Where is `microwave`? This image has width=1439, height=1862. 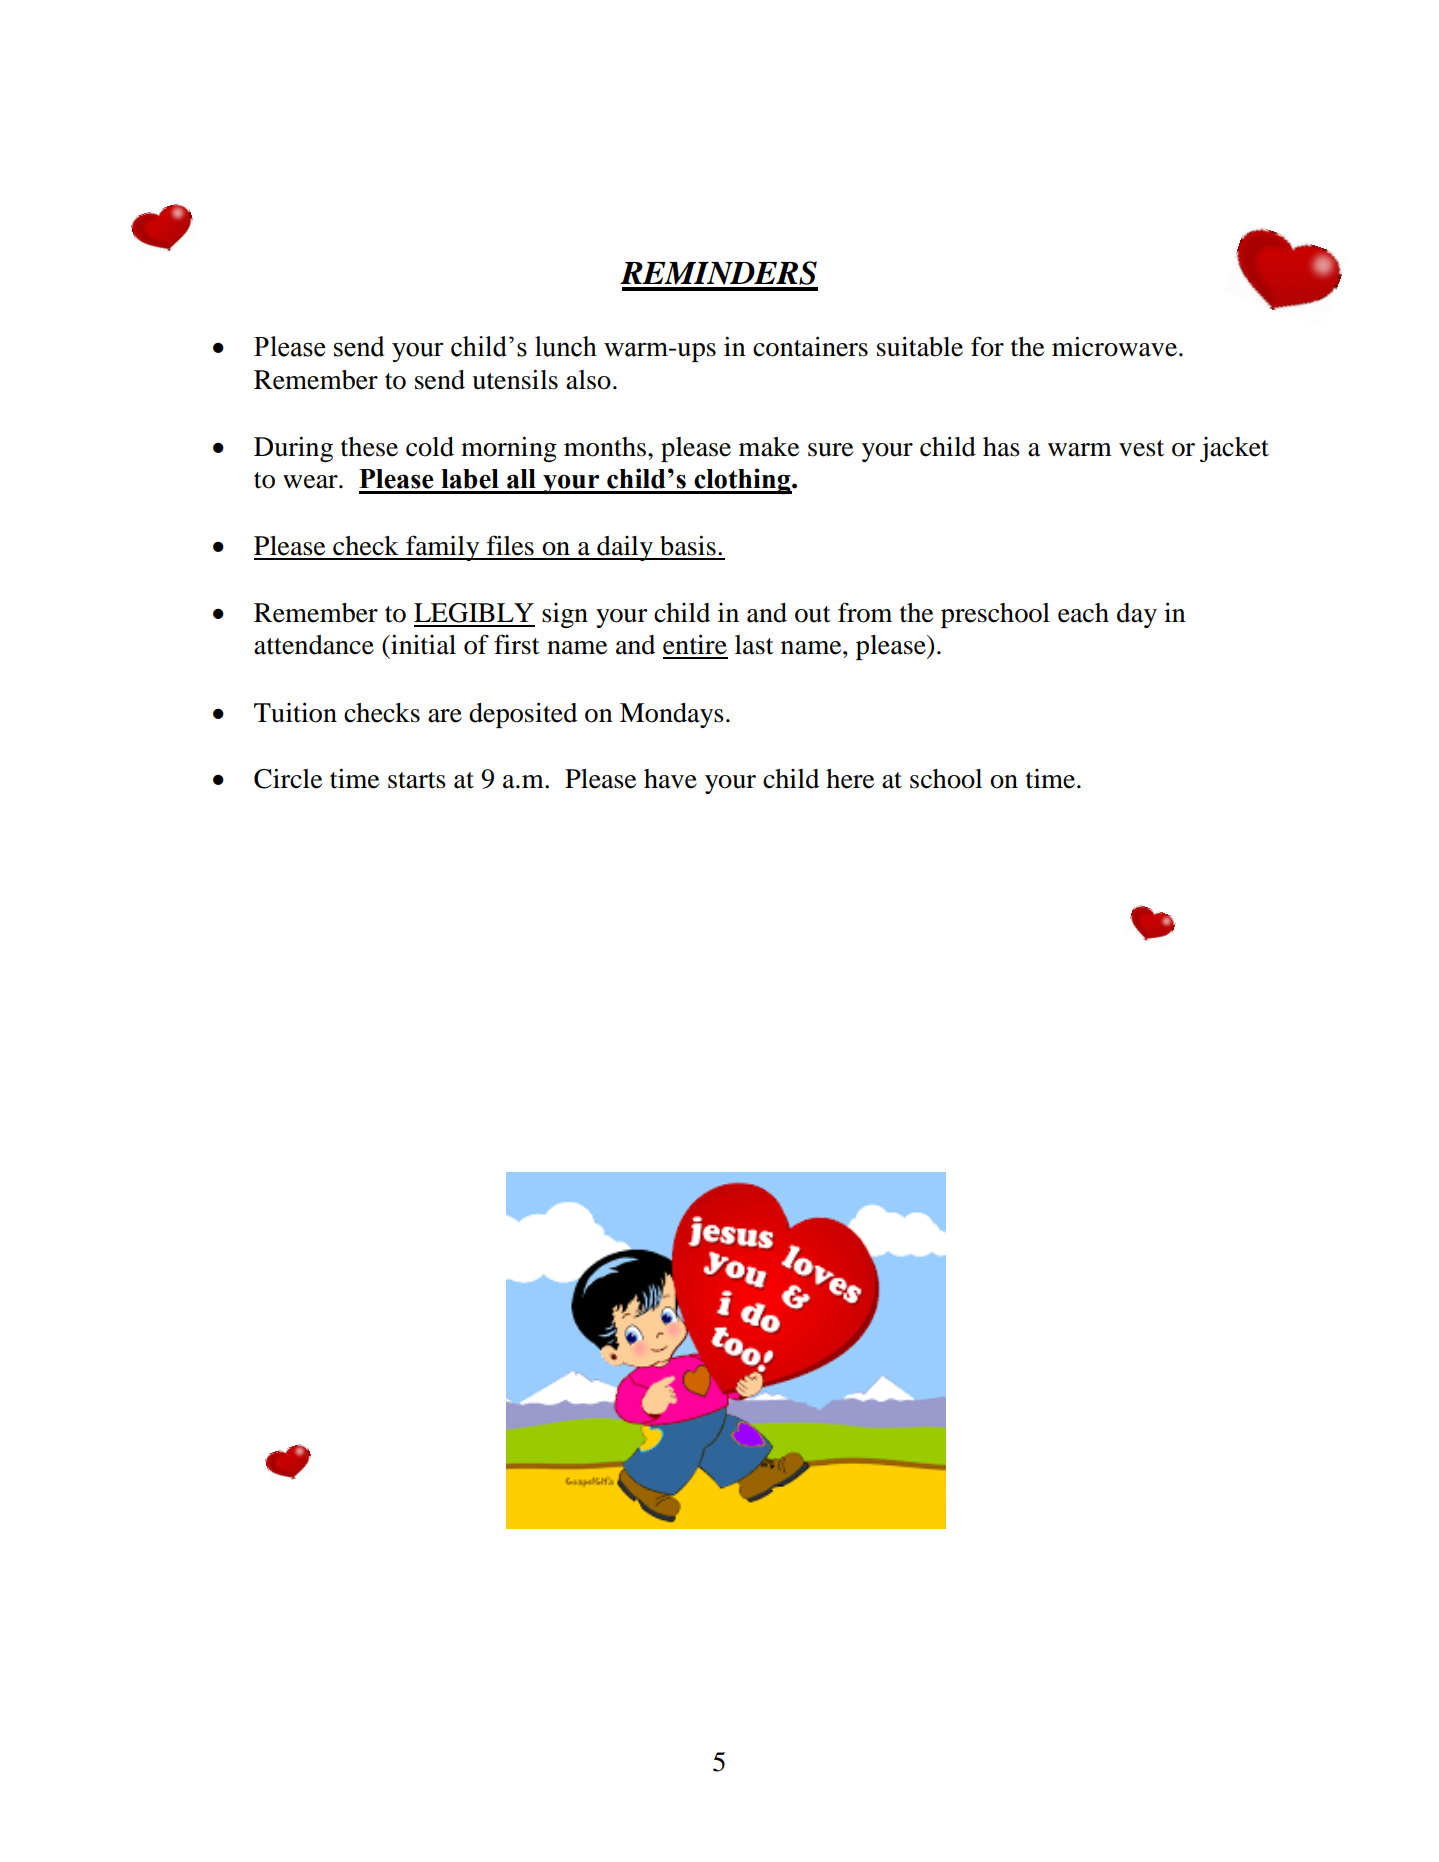
microwave is located at coordinates (1114, 346).
